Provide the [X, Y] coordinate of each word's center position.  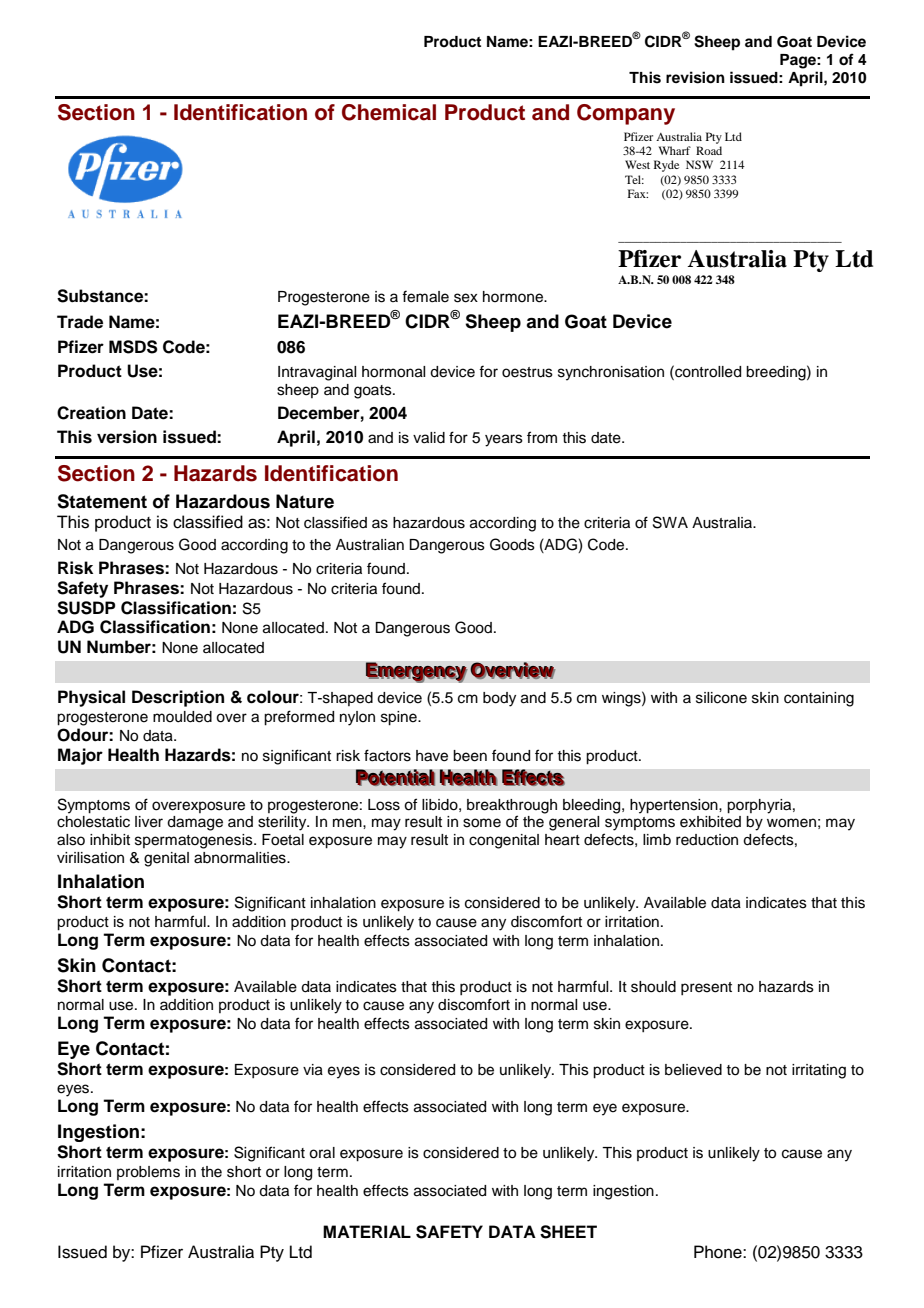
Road [709, 150]
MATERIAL [367, 1231]
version [127, 437]
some [482, 823]
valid [429, 438]
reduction [707, 840]
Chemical [389, 112]
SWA [670, 522]
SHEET [568, 1232]
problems [148, 1173]
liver [149, 822]
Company [626, 114]
